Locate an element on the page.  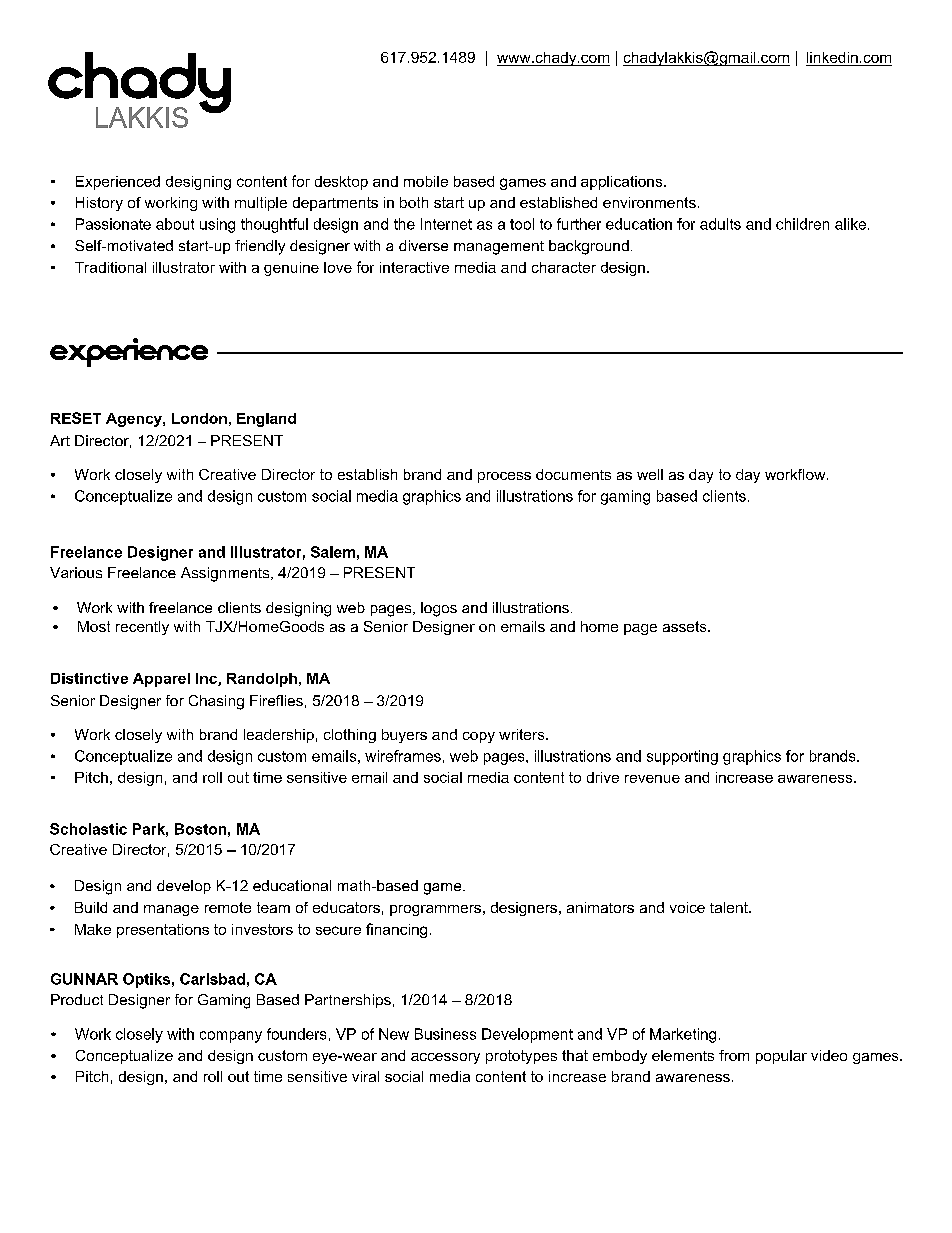
remote is located at coordinates (228, 907).
